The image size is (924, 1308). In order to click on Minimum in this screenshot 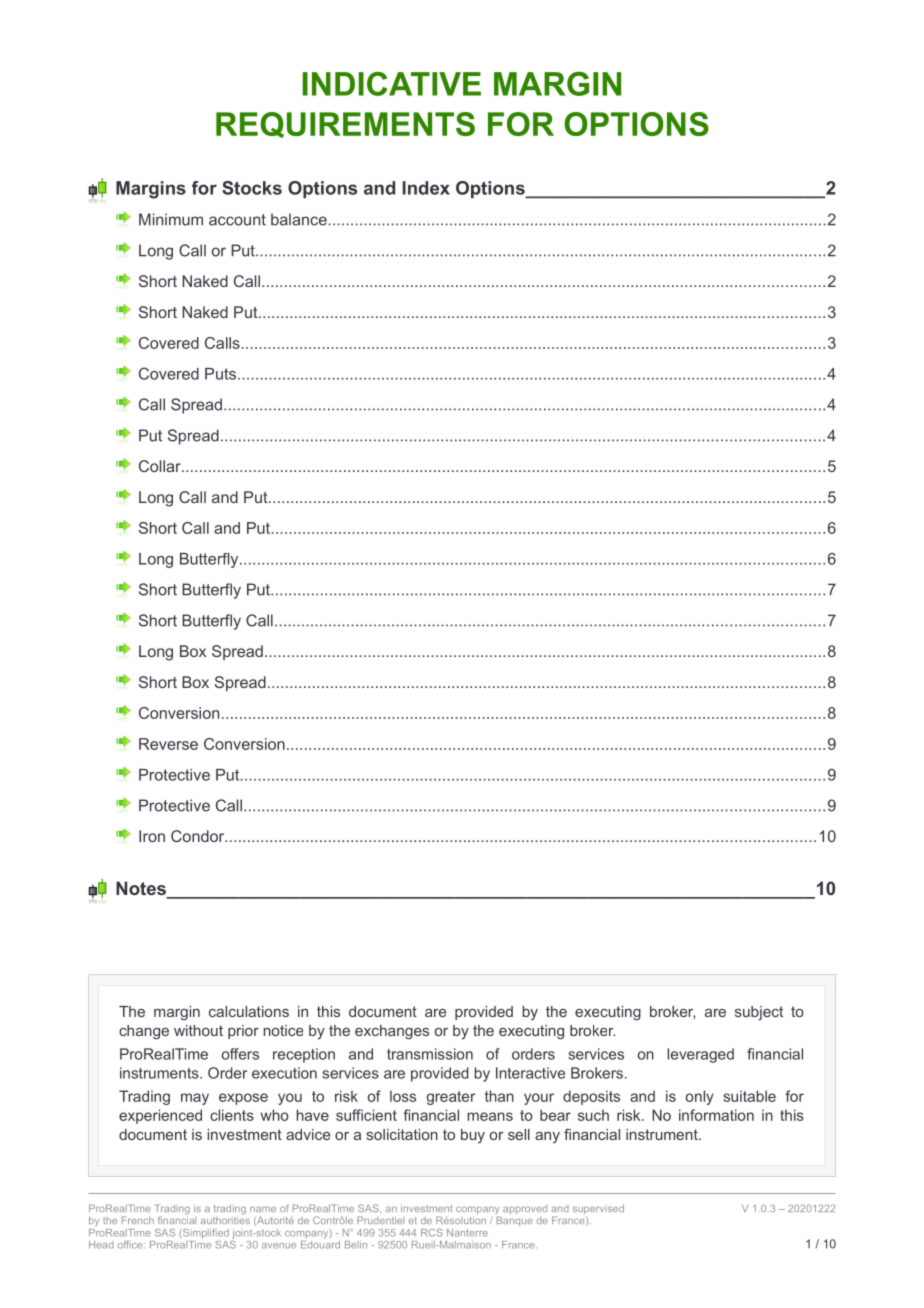, I will do `click(171, 219)`.
